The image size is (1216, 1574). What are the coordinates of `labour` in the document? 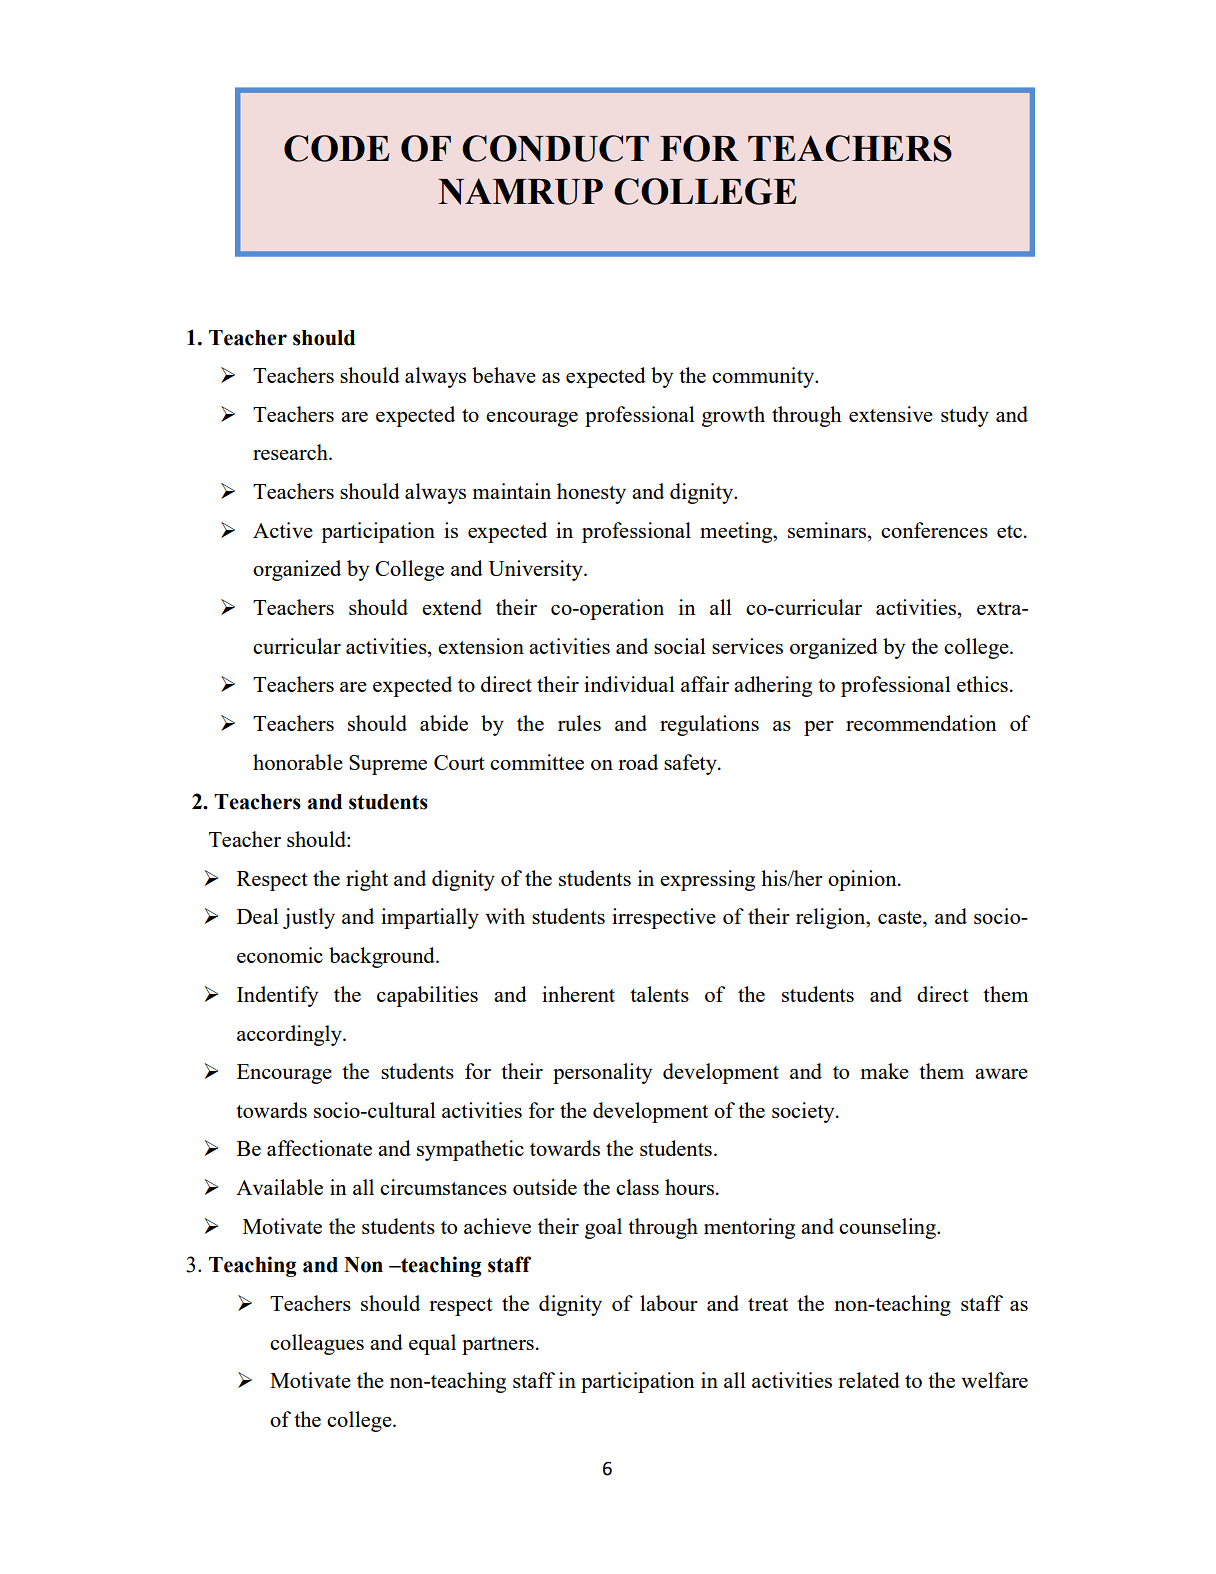 It's located at (669, 1303).
